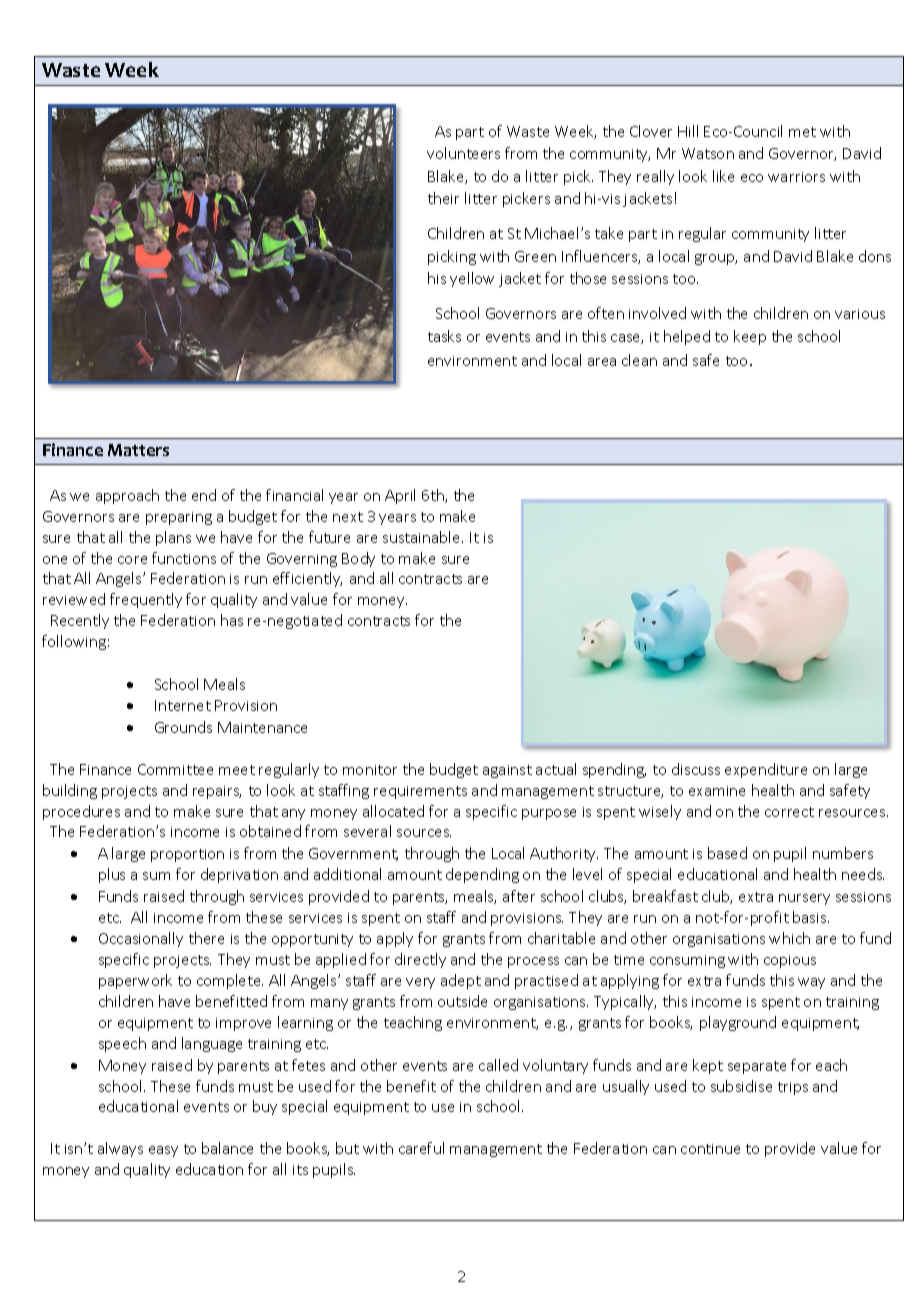 The image size is (924, 1308). I want to click on correct, so click(789, 812).
